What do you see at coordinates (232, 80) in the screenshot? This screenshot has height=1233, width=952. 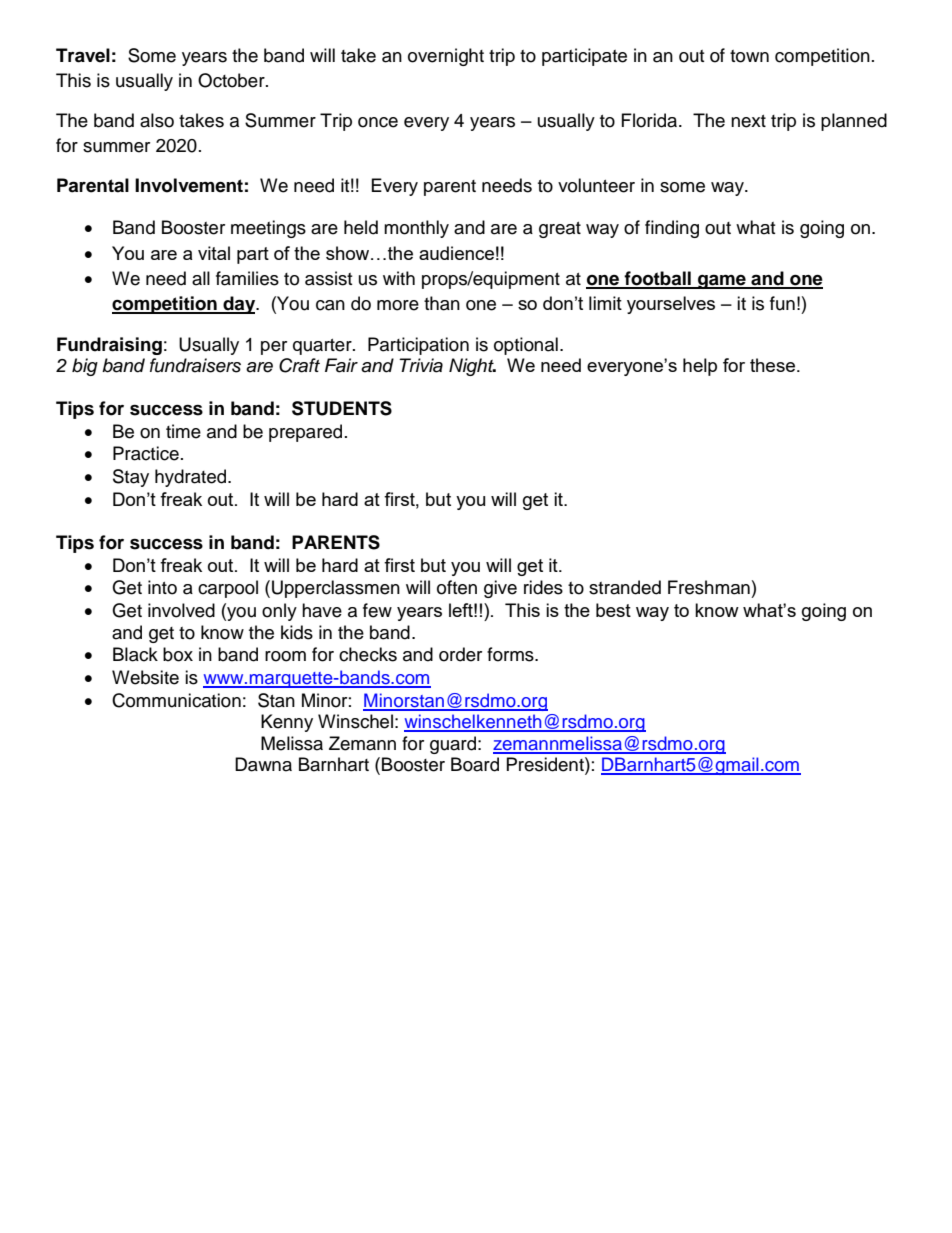 I see `October` at bounding box center [232, 80].
